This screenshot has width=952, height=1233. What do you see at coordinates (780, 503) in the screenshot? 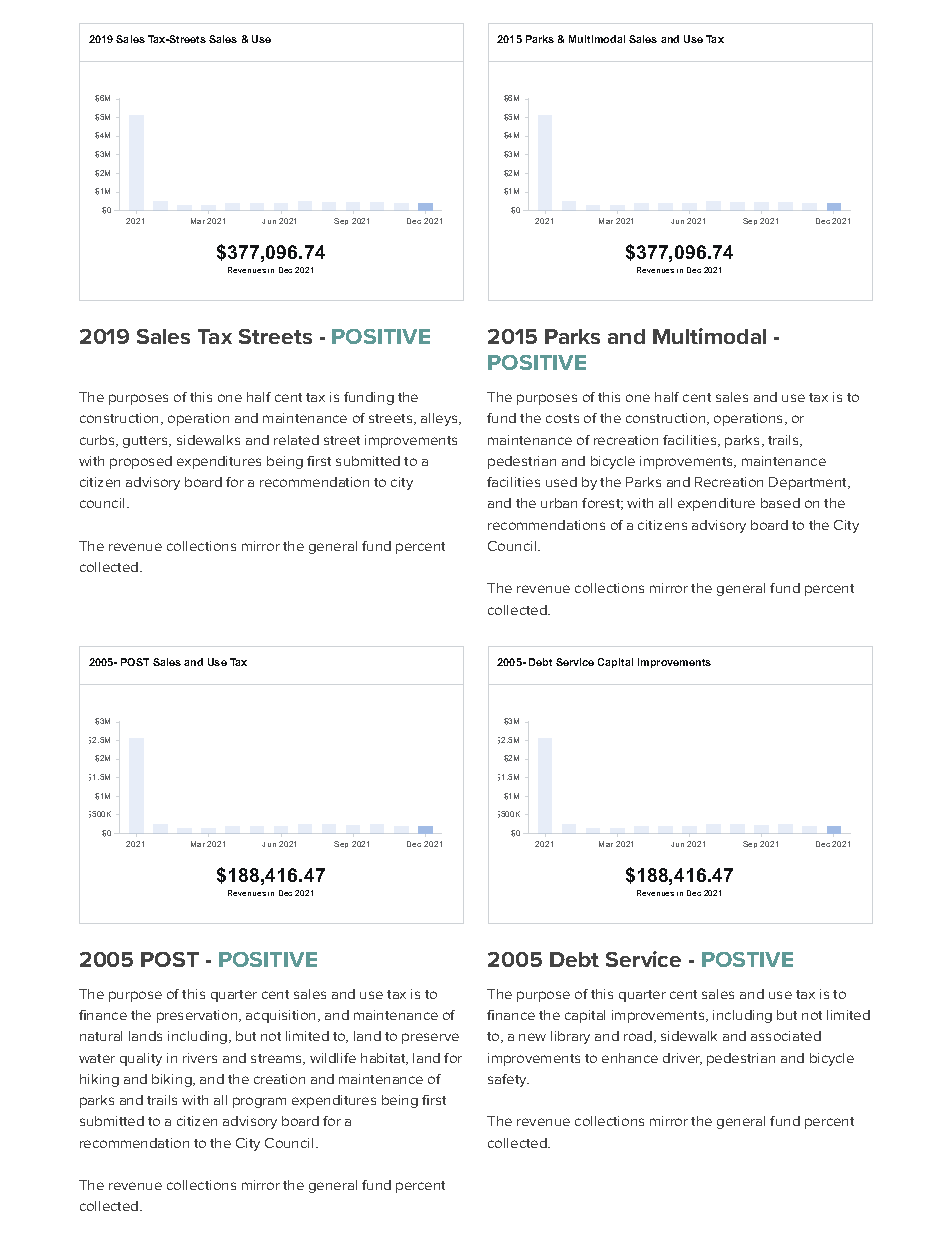
I see `based` at bounding box center [780, 503].
